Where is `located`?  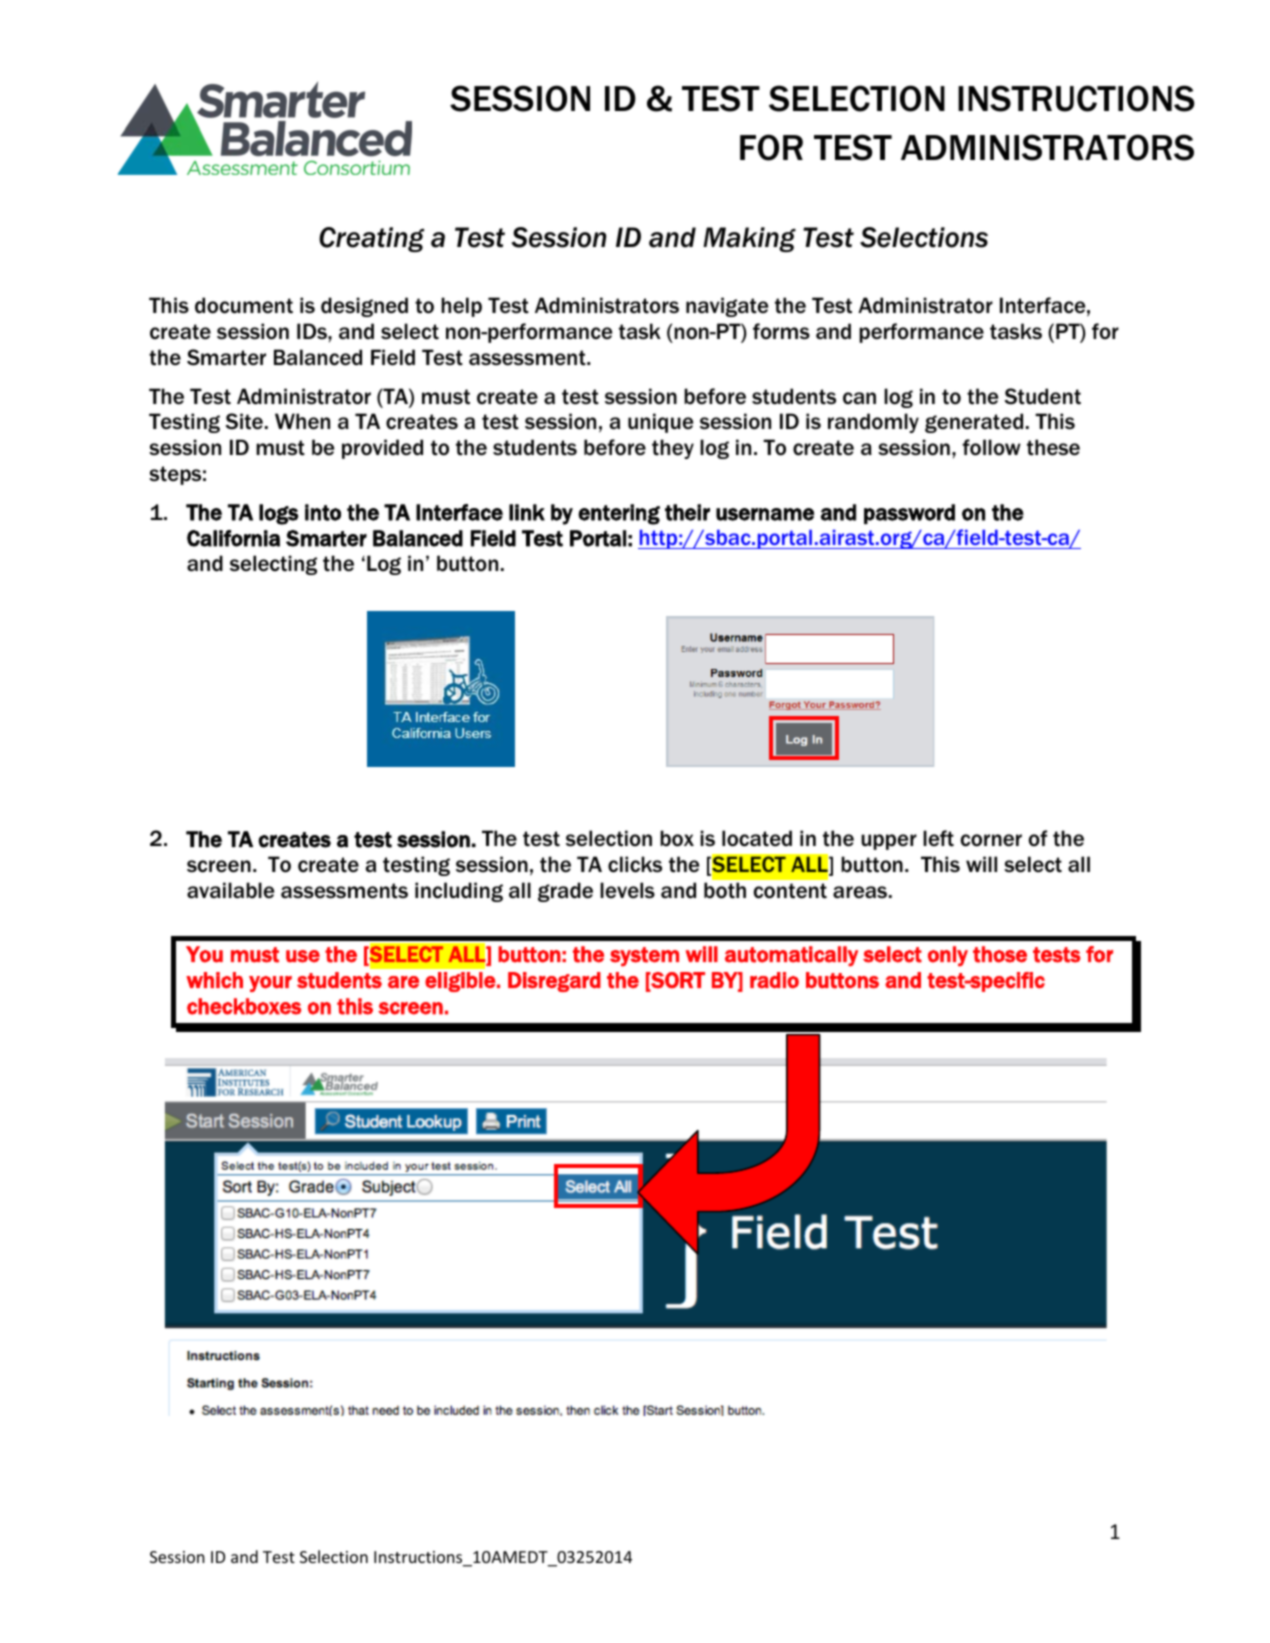 located is located at coordinates (757, 838).
